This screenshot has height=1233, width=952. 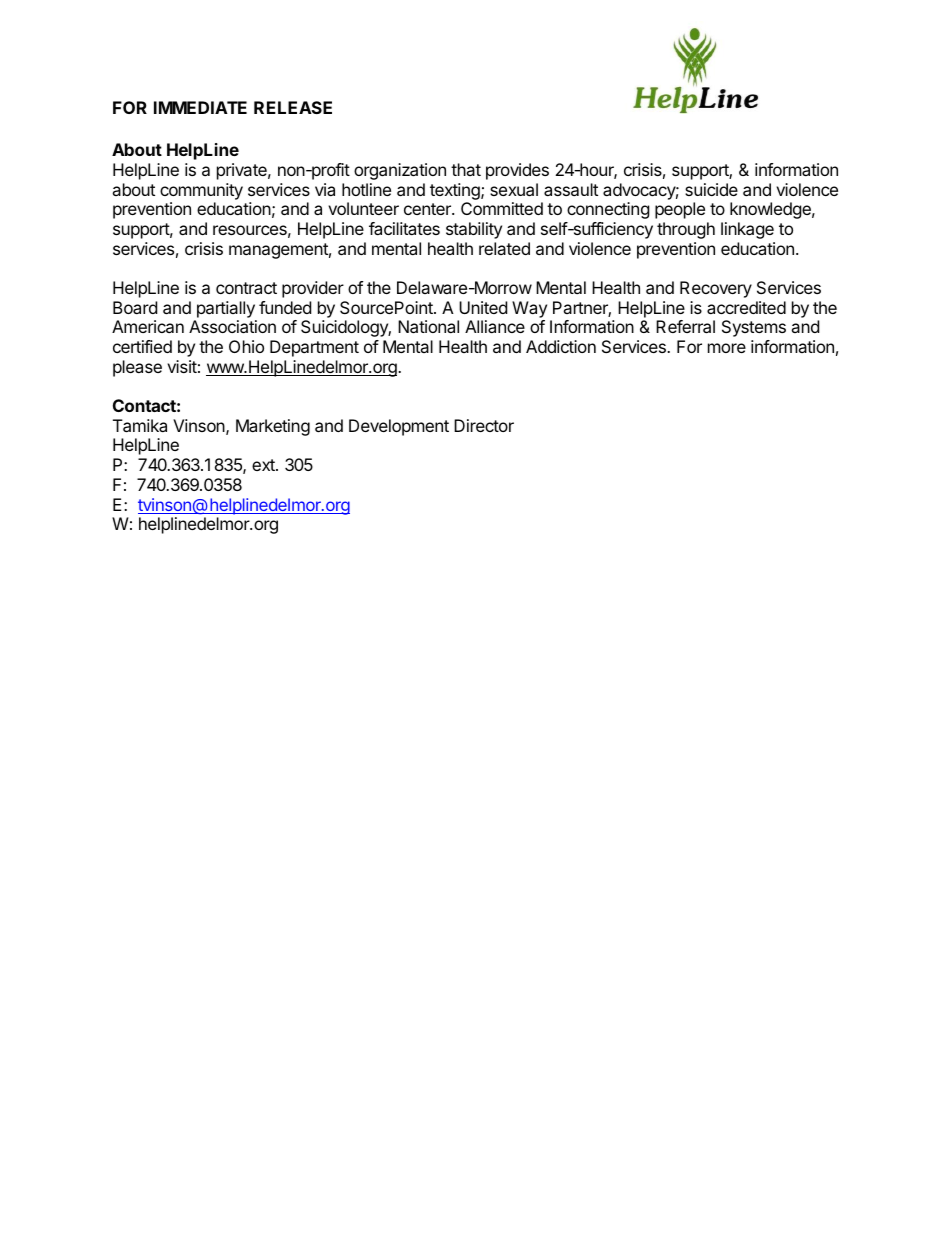 I want to click on people, so click(x=680, y=210).
